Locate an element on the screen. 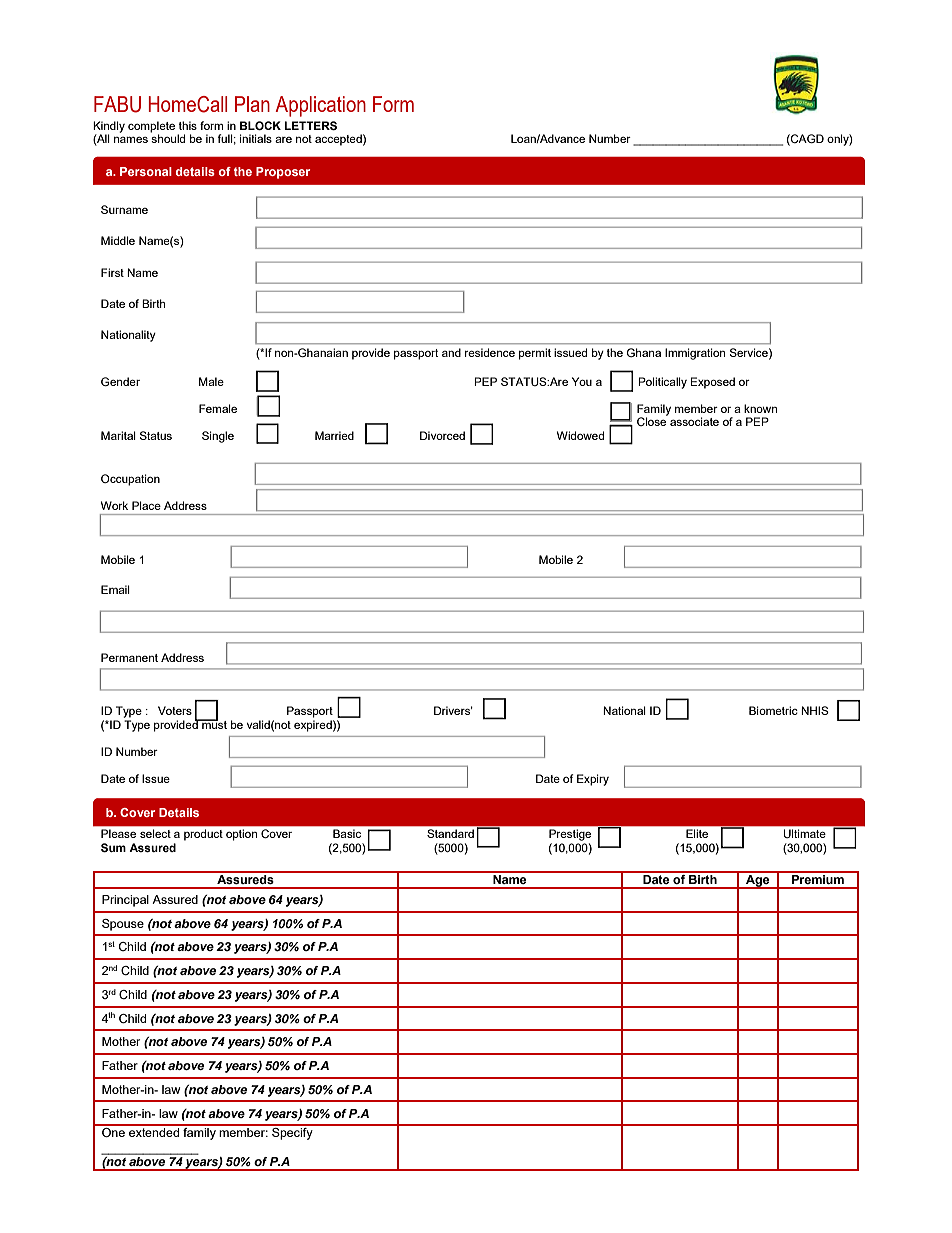 The width and height of the screenshot is (952, 1233). Principal is located at coordinates (125, 901).
